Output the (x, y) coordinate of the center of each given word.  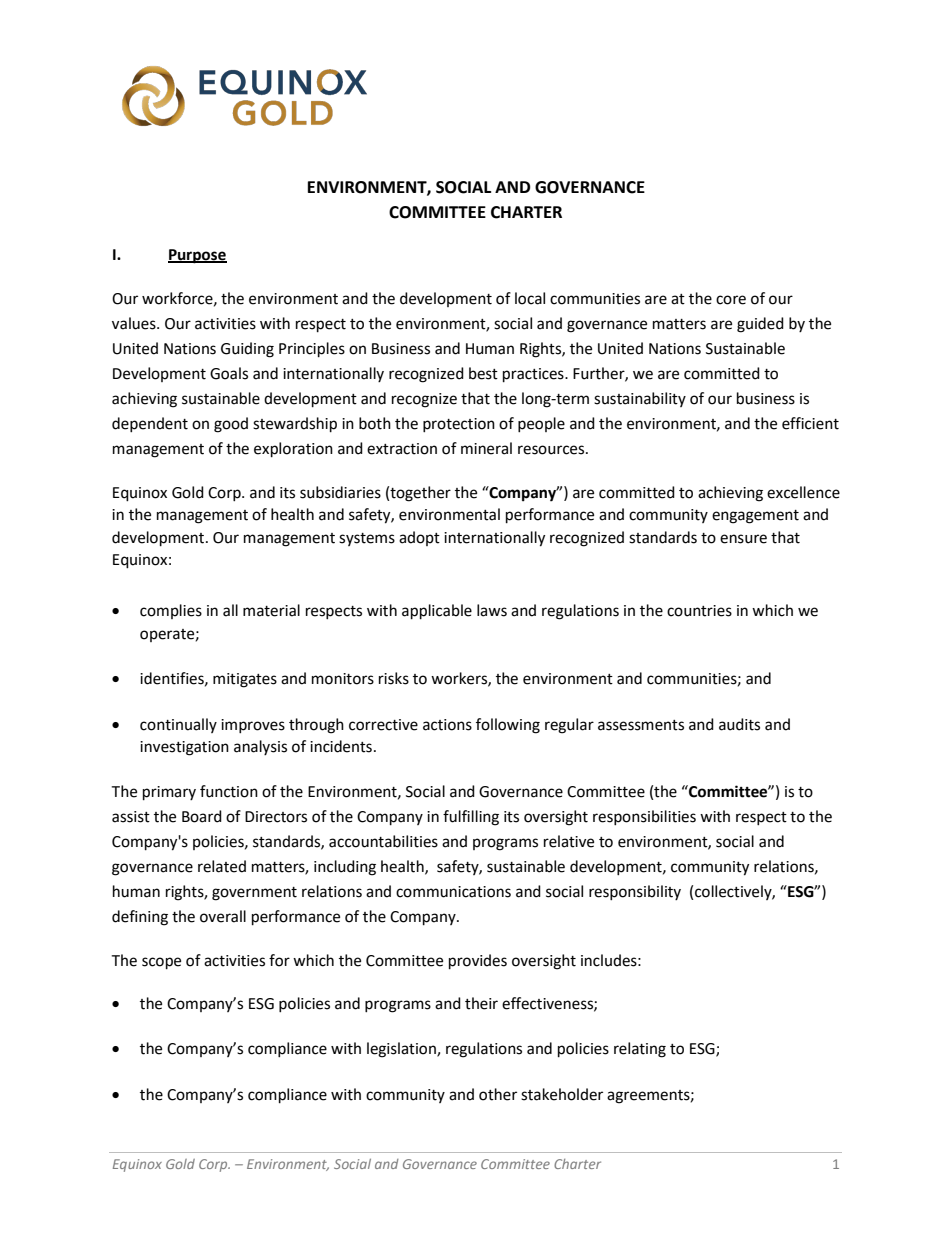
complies (171, 611)
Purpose (197, 256)
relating (640, 1050)
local (530, 298)
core (731, 300)
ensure (743, 539)
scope (161, 963)
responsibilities (644, 817)
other (498, 1094)
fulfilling (471, 818)
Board (202, 816)
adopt (419, 538)
